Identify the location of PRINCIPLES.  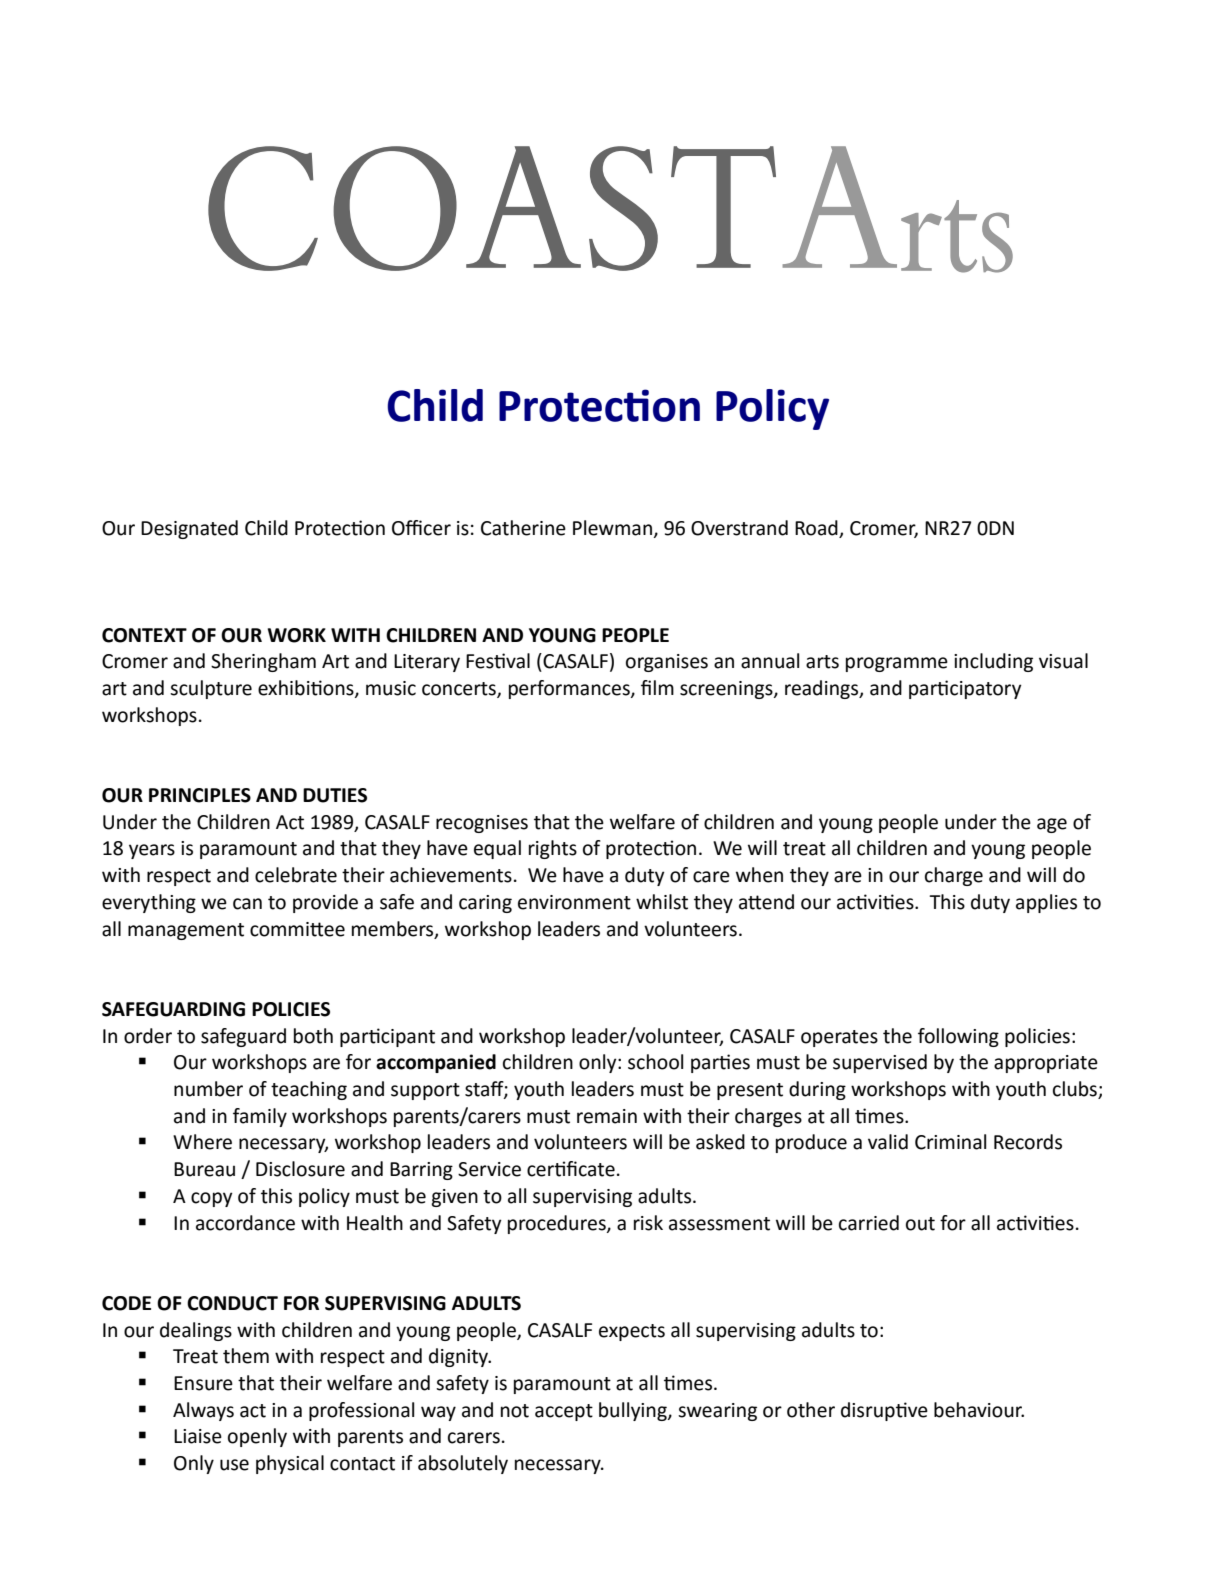
(200, 795).
